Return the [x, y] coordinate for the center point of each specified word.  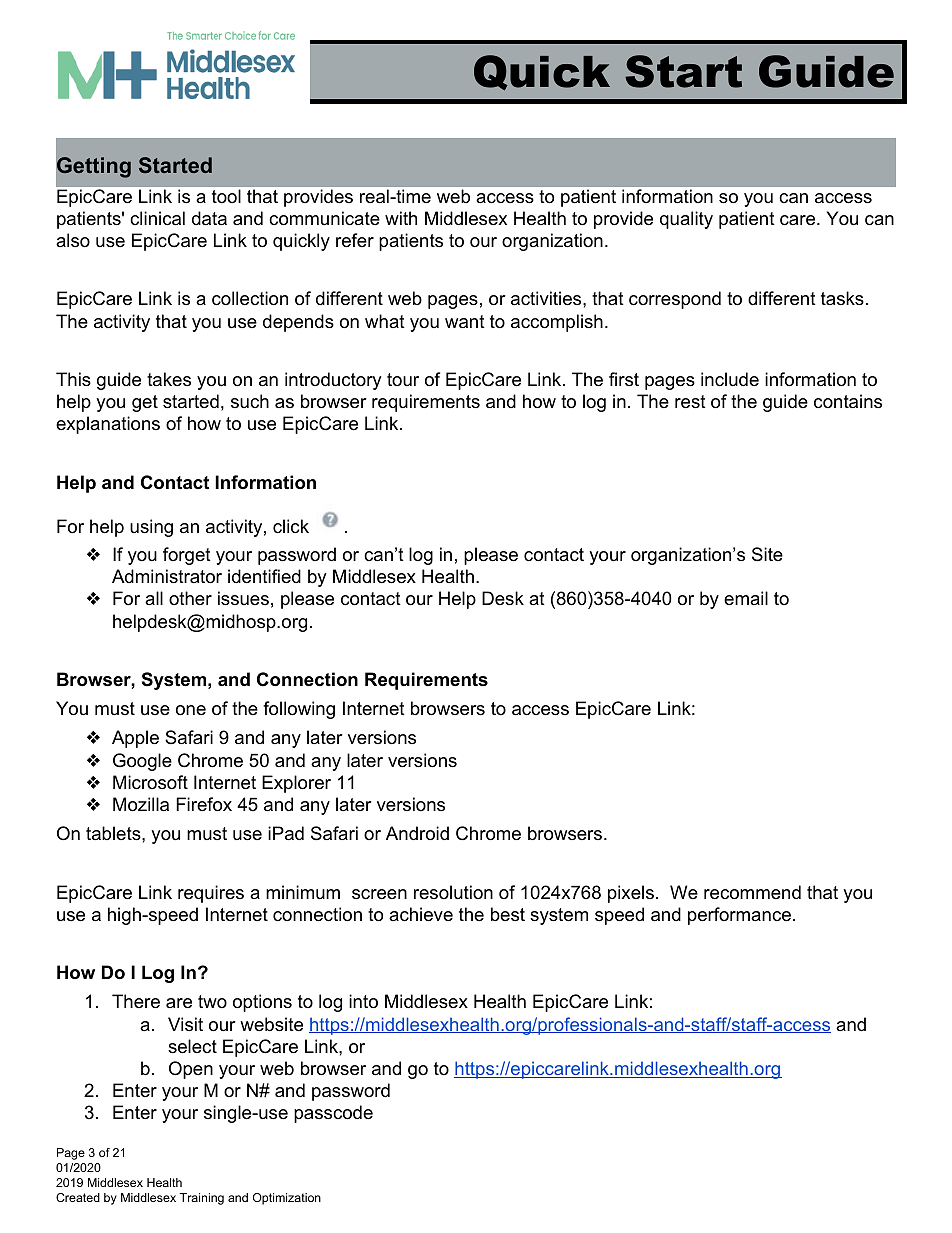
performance [739, 916]
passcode [333, 1114]
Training [202, 1199]
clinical [157, 218]
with [401, 218]
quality [686, 220]
